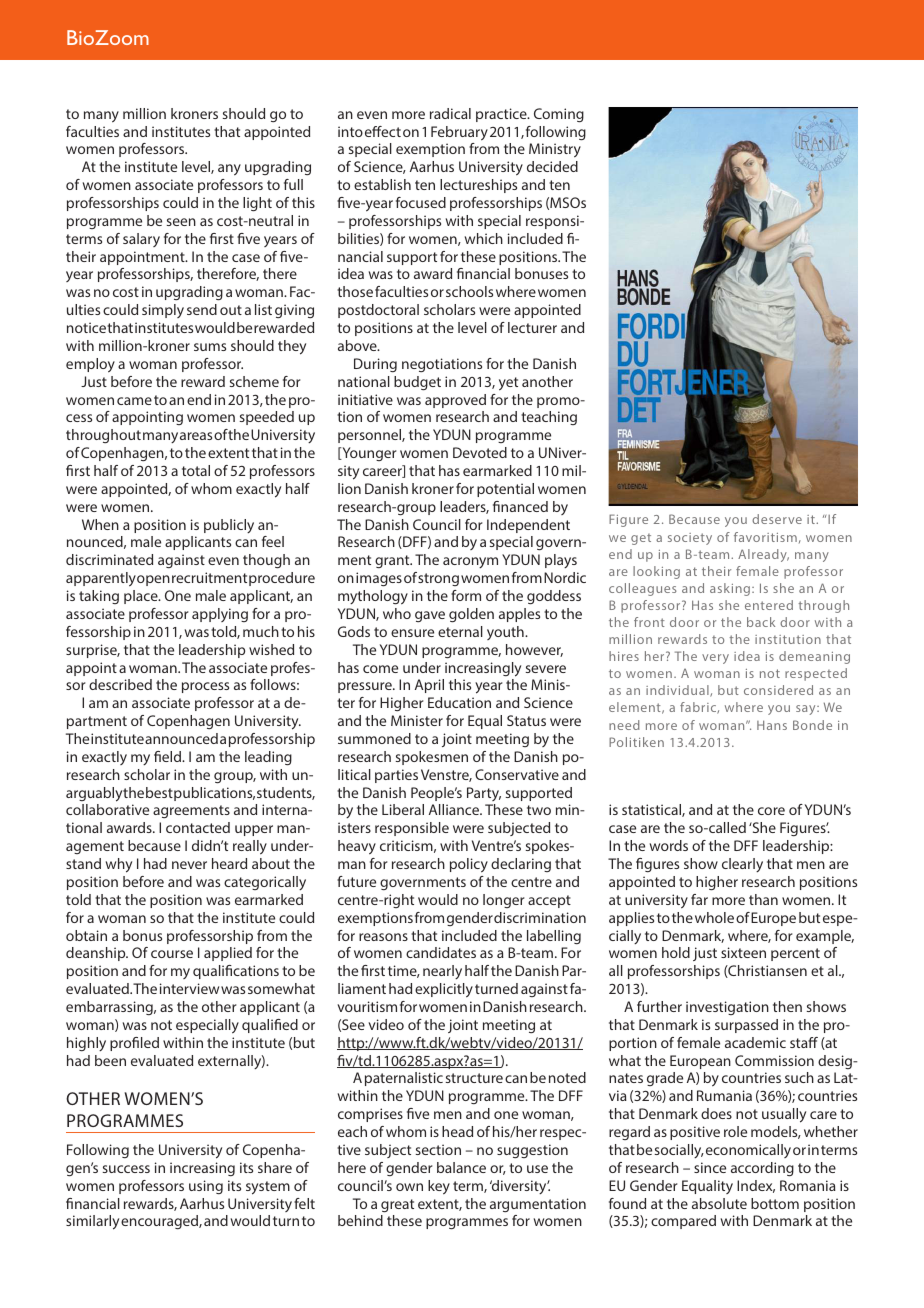 The image size is (924, 1308). Describe the element at coordinates (439, 1187) in the document. I see `key` at that location.
